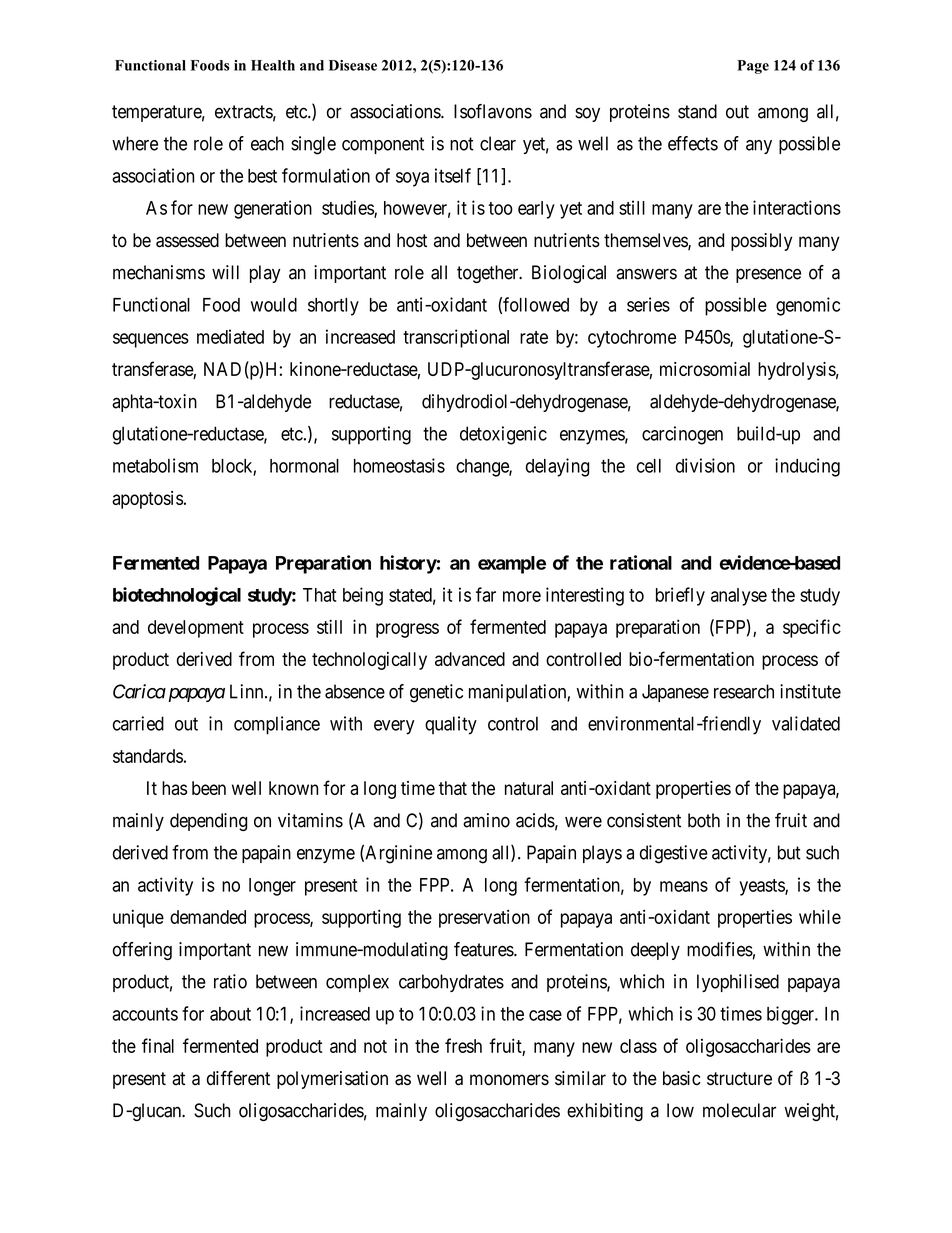 This screenshot has width=952, height=1233. What do you see at coordinates (177, 596) in the screenshot?
I see `biotechnological` at bounding box center [177, 596].
